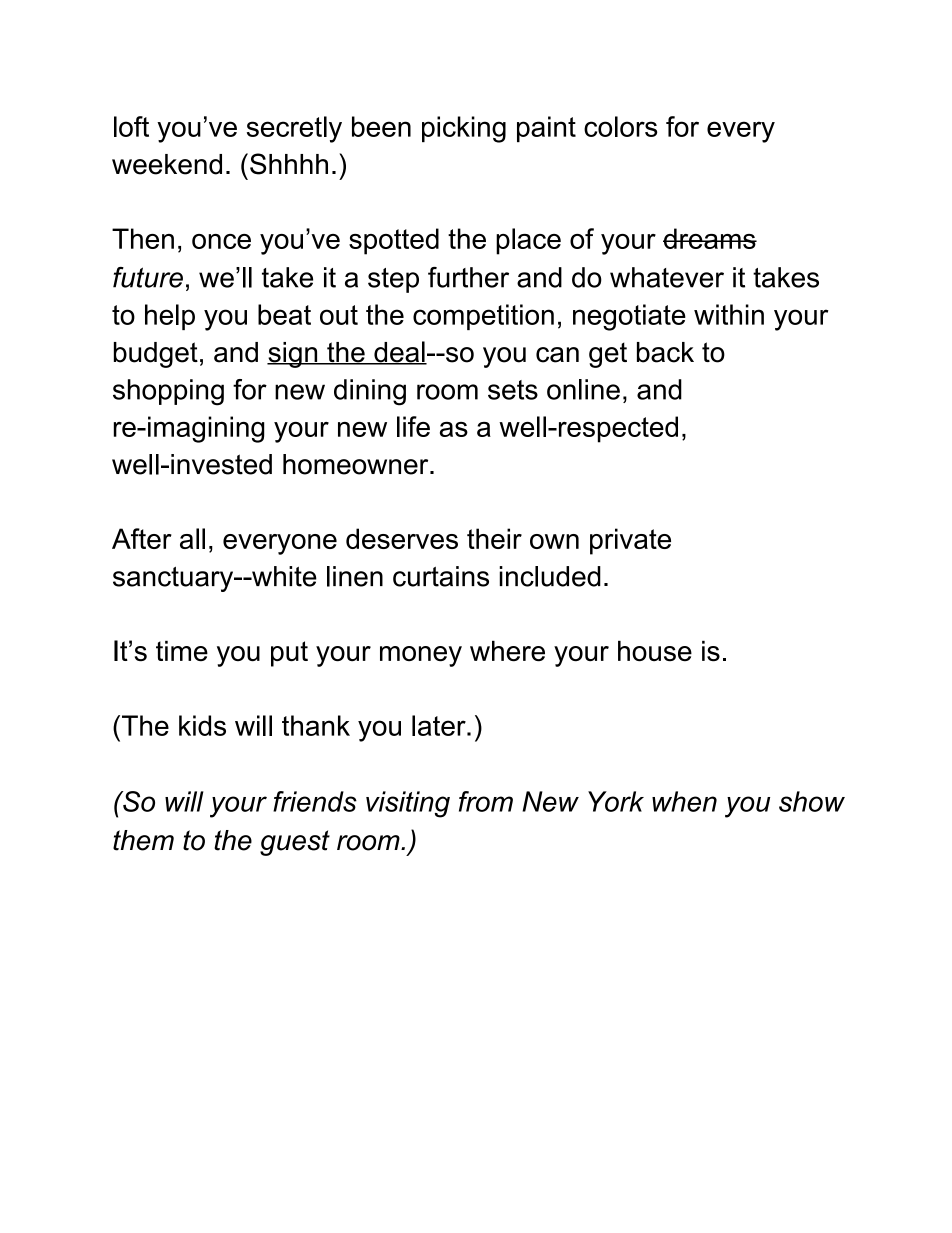 Image resolution: width=952 pixels, height=1233 pixels. Describe the element at coordinates (486, 801) in the document. I see `from` at that location.
